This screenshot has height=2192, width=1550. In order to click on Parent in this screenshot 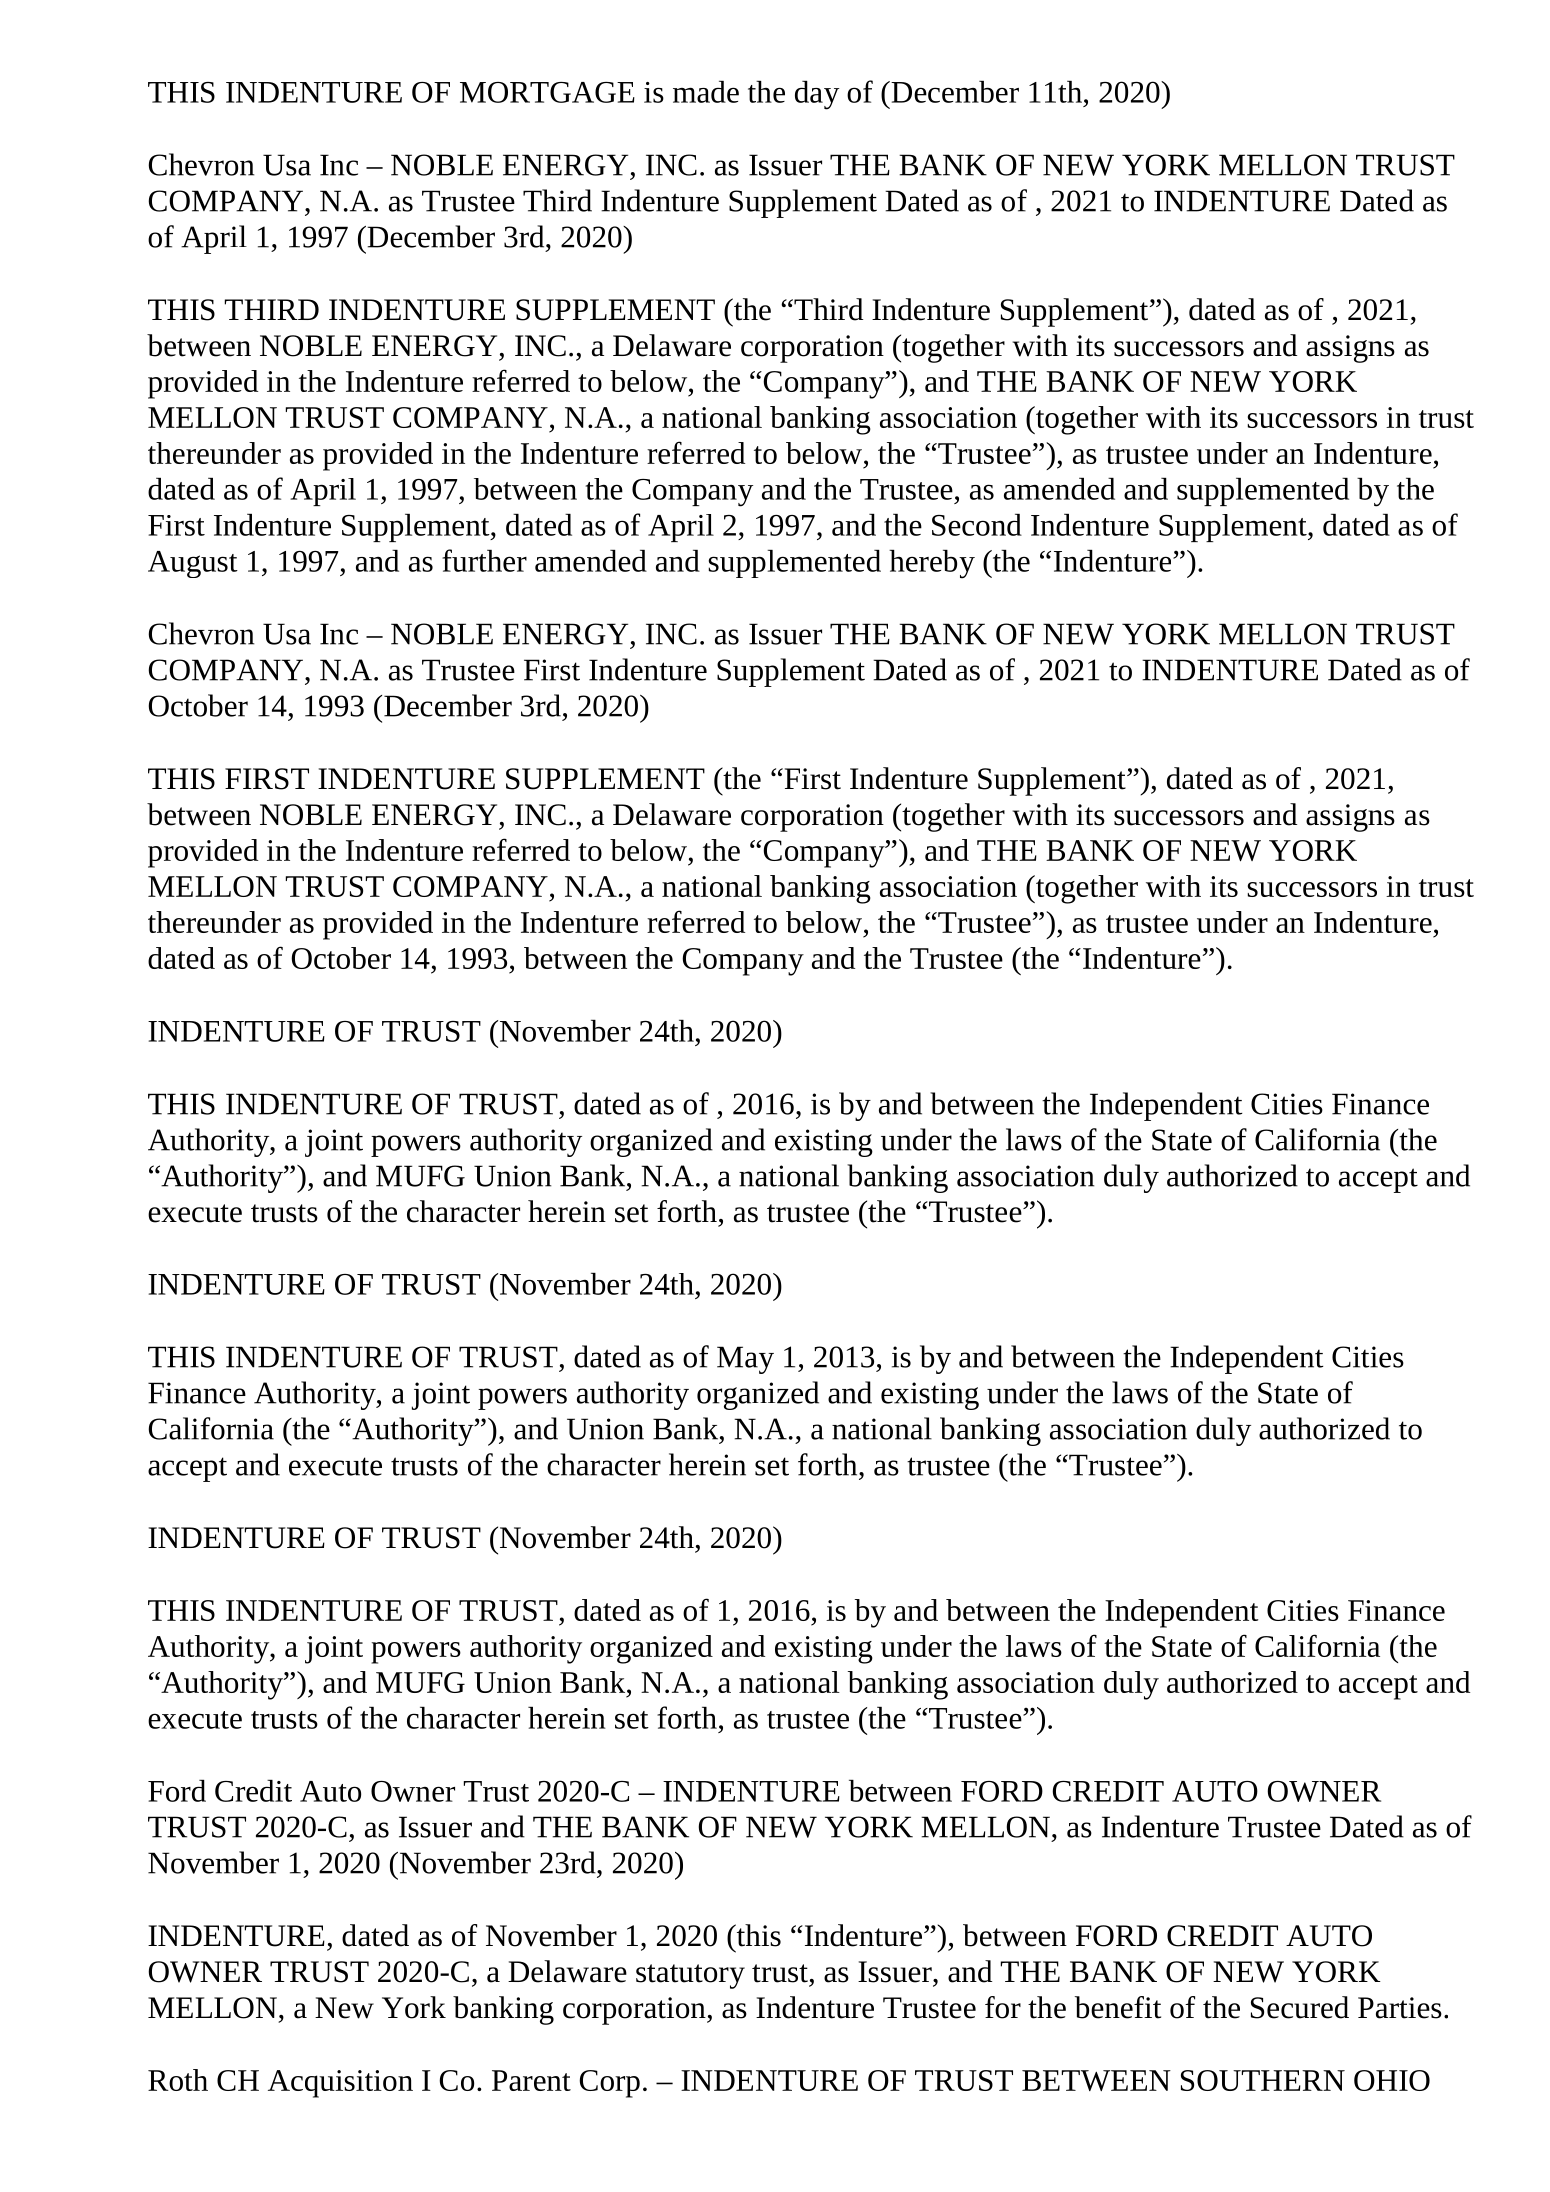, I will do `click(531, 2080)`.
